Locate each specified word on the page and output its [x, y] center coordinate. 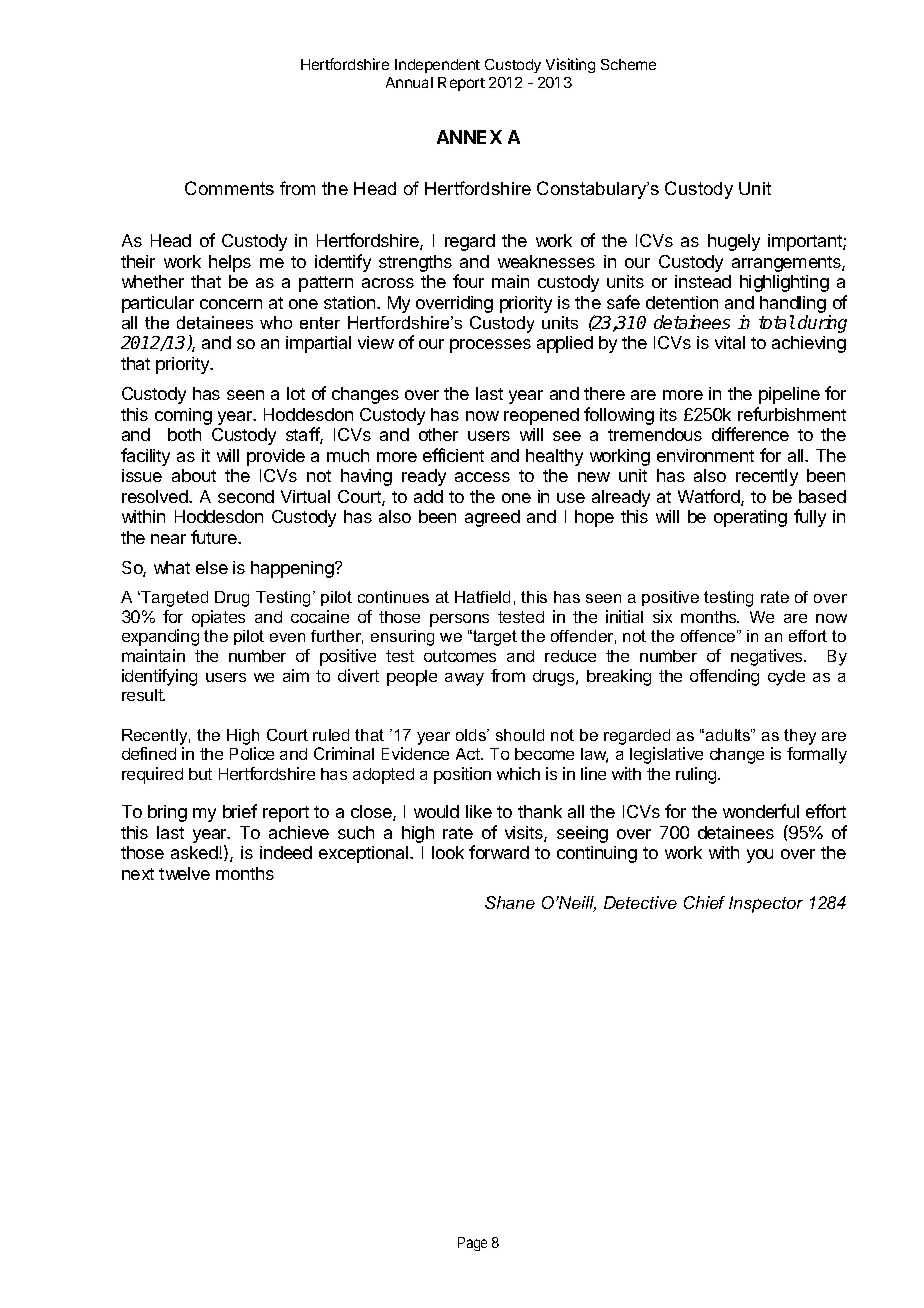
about [194, 475]
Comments [229, 188]
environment [705, 455]
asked [195, 852]
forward [499, 852]
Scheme [628, 64]
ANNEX [469, 137]
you [760, 856]
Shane [510, 902]
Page [472, 1244]
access [482, 477]
